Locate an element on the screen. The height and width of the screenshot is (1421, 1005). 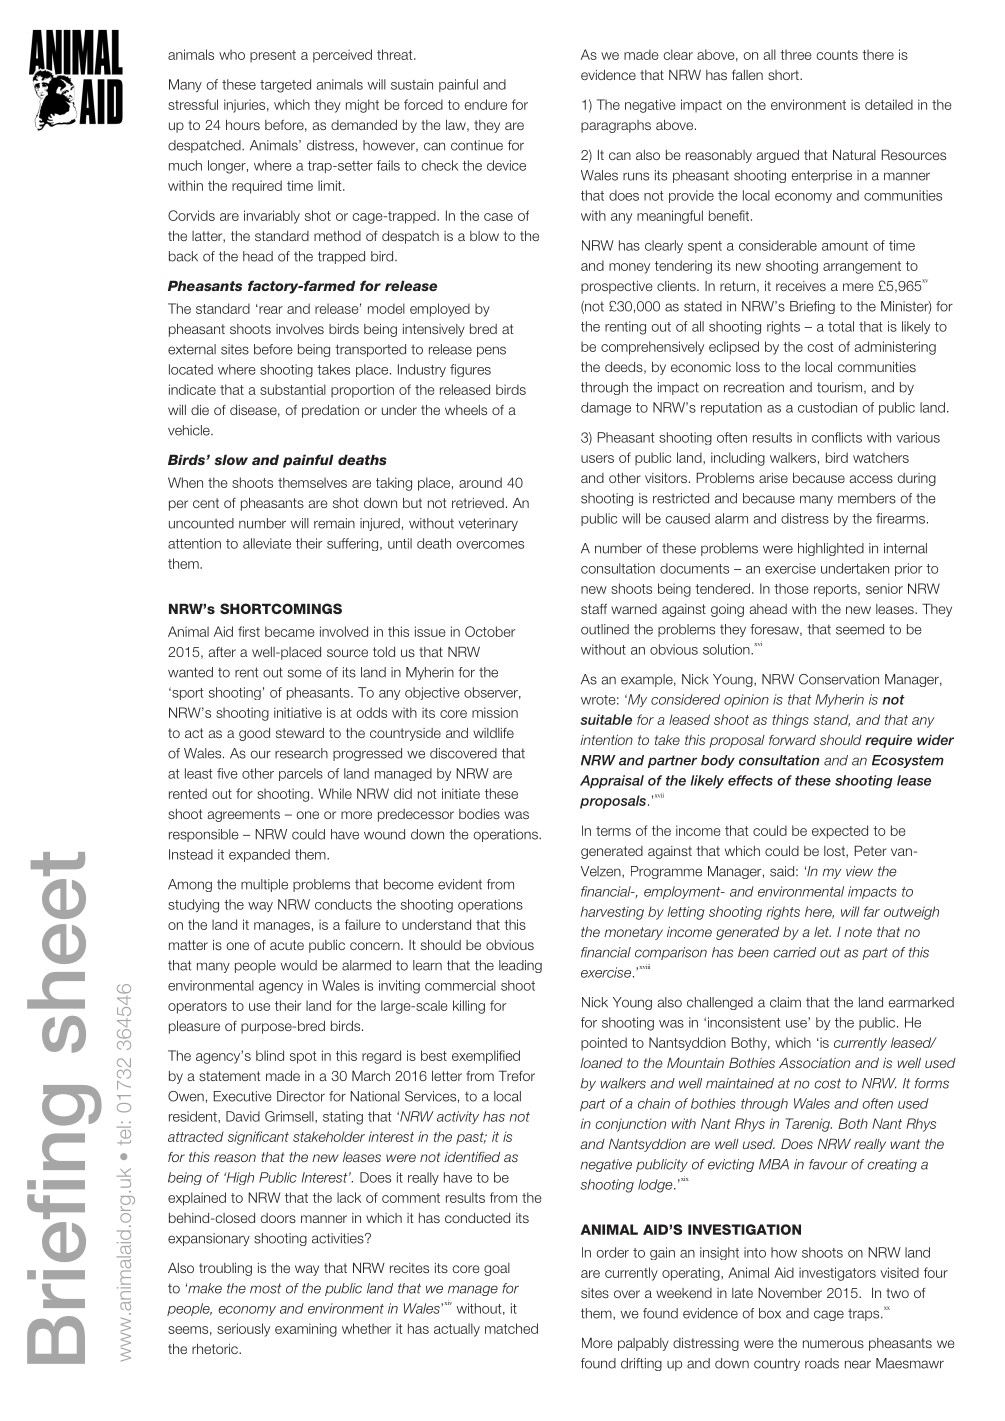
paragraphs is located at coordinates (616, 126).
